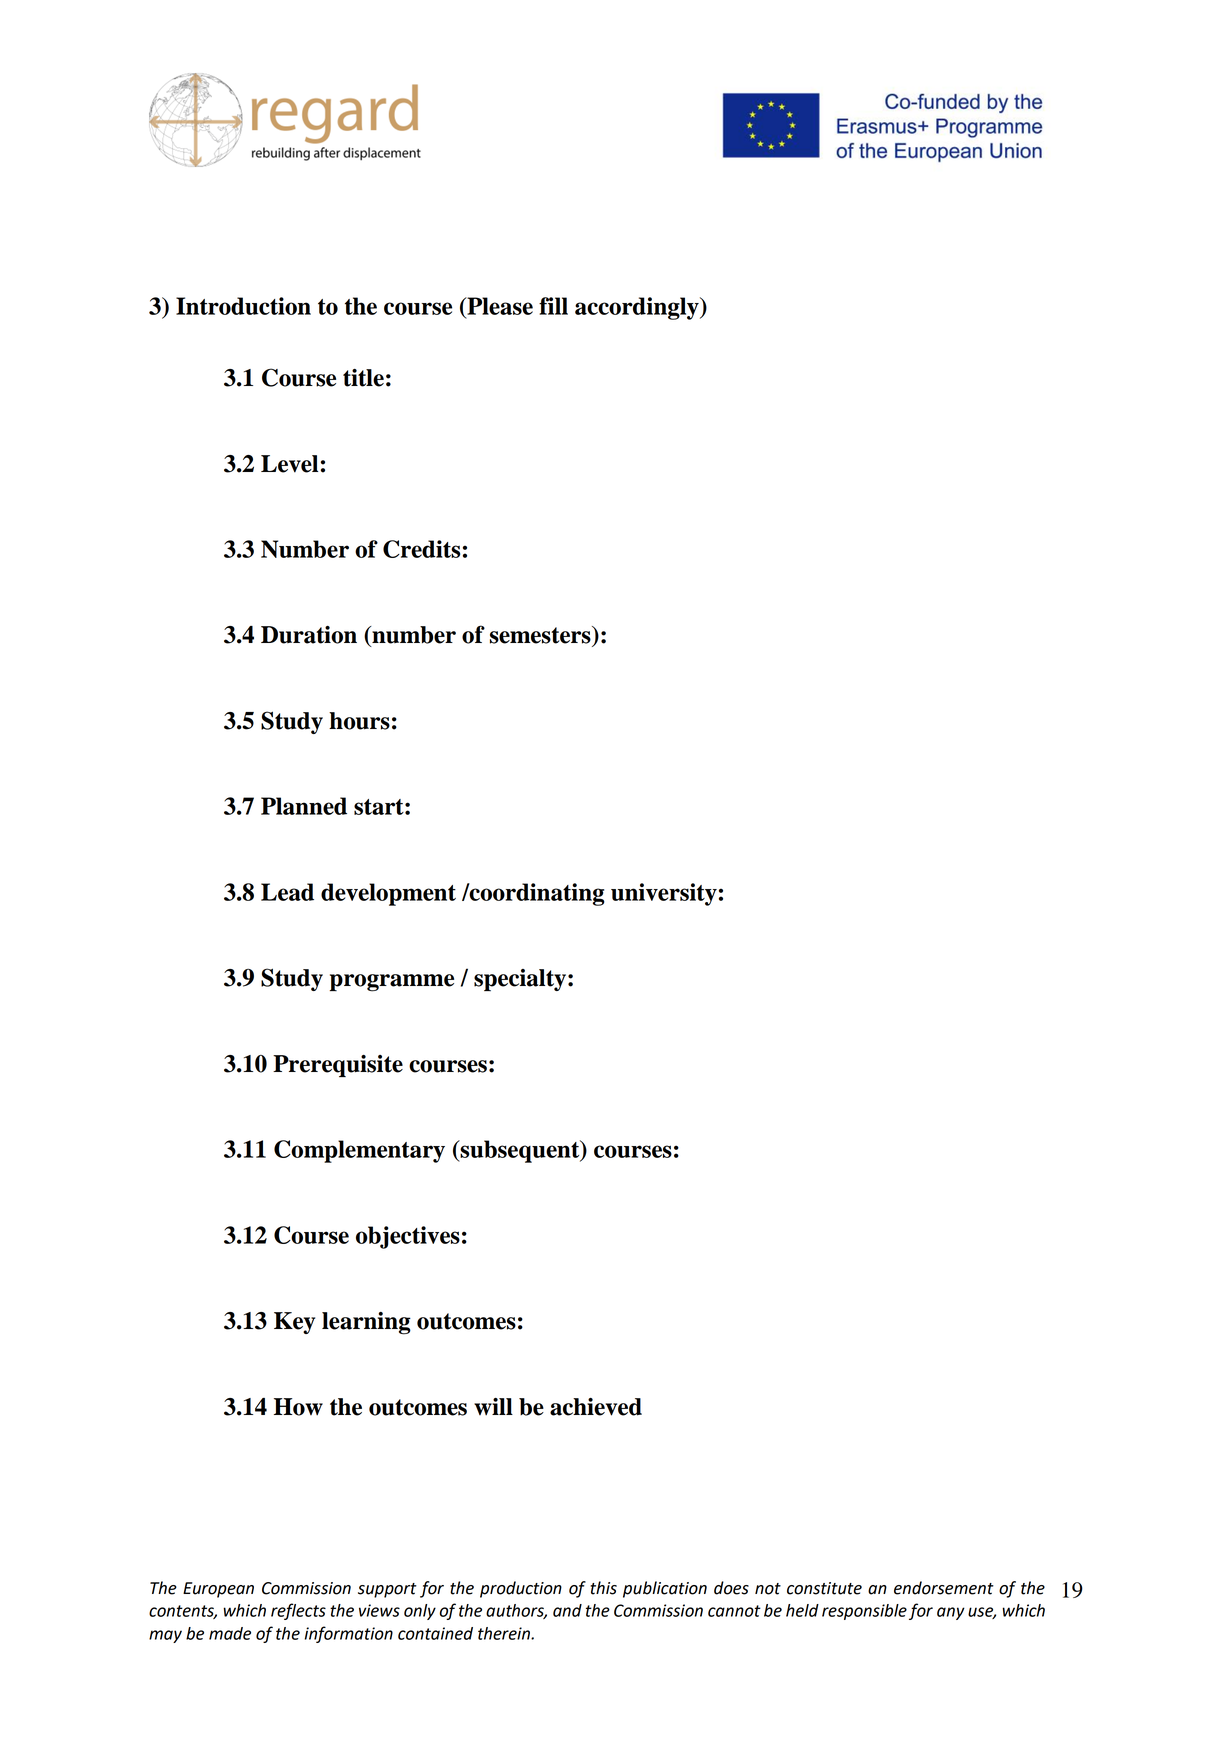  What do you see at coordinates (824, 1588) in the screenshot?
I see `constitute` at bounding box center [824, 1588].
